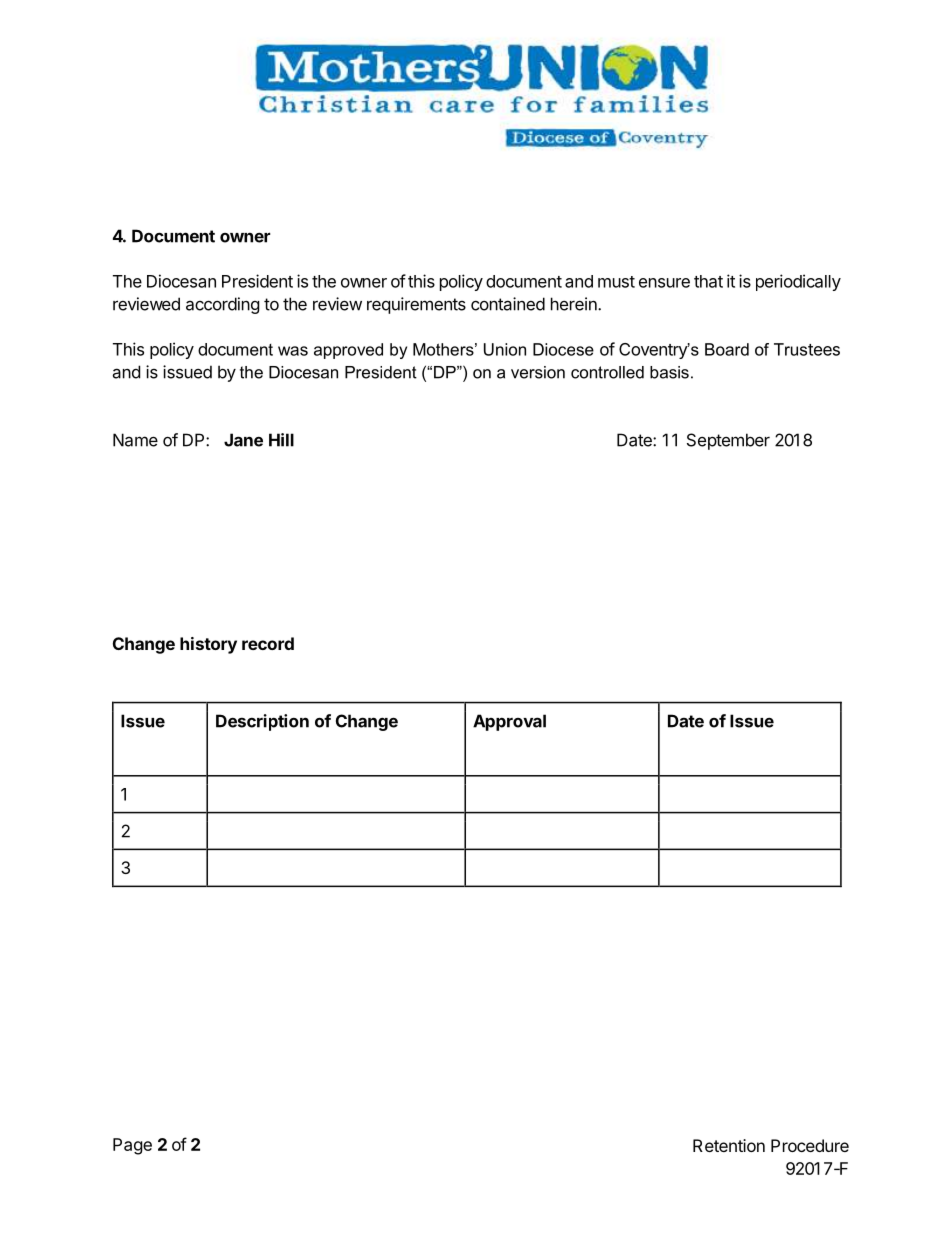 This page has width=952, height=1233. What do you see at coordinates (132, 1146) in the page?
I see `Page` at bounding box center [132, 1146].
